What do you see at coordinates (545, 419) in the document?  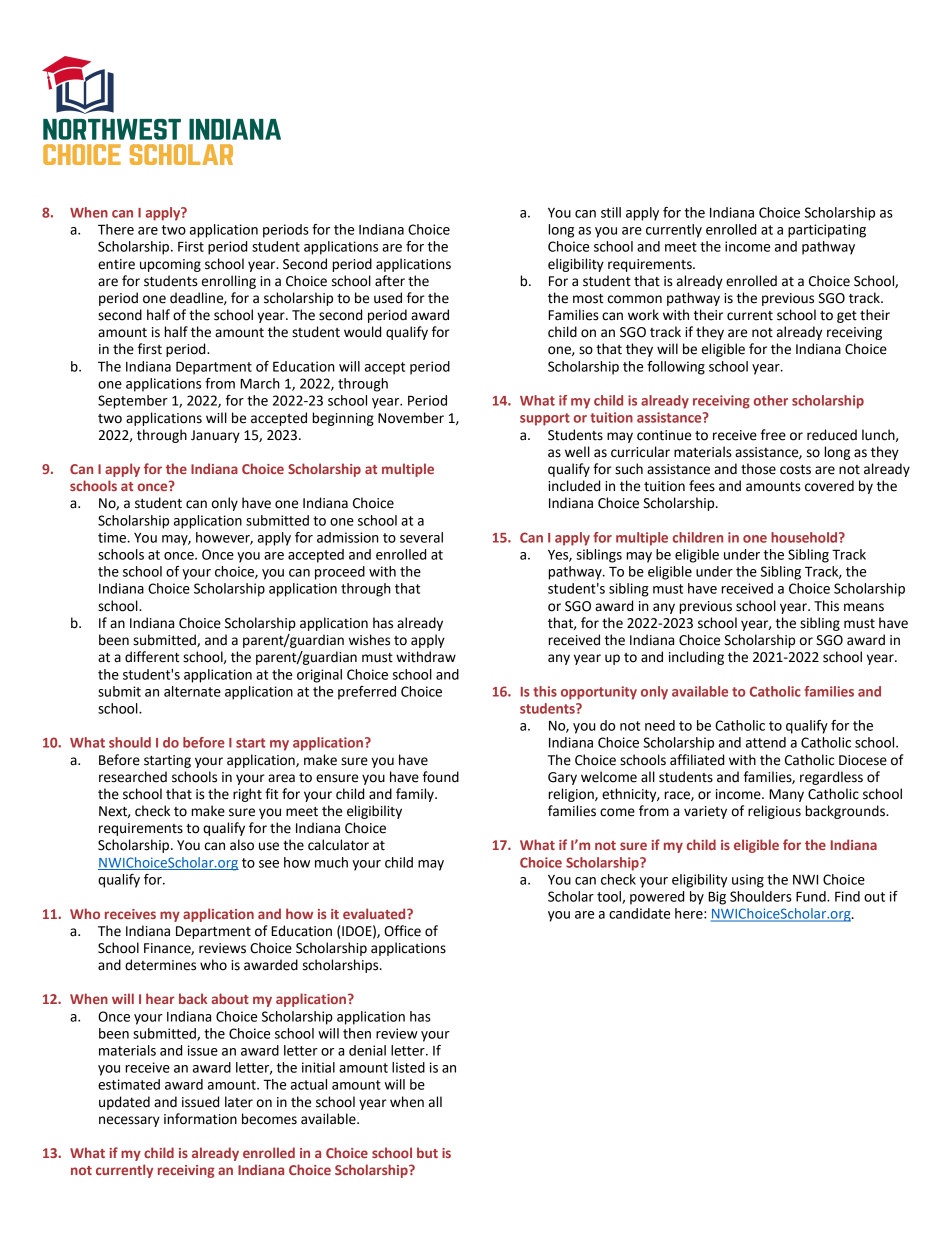 I see `support` at bounding box center [545, 419].
